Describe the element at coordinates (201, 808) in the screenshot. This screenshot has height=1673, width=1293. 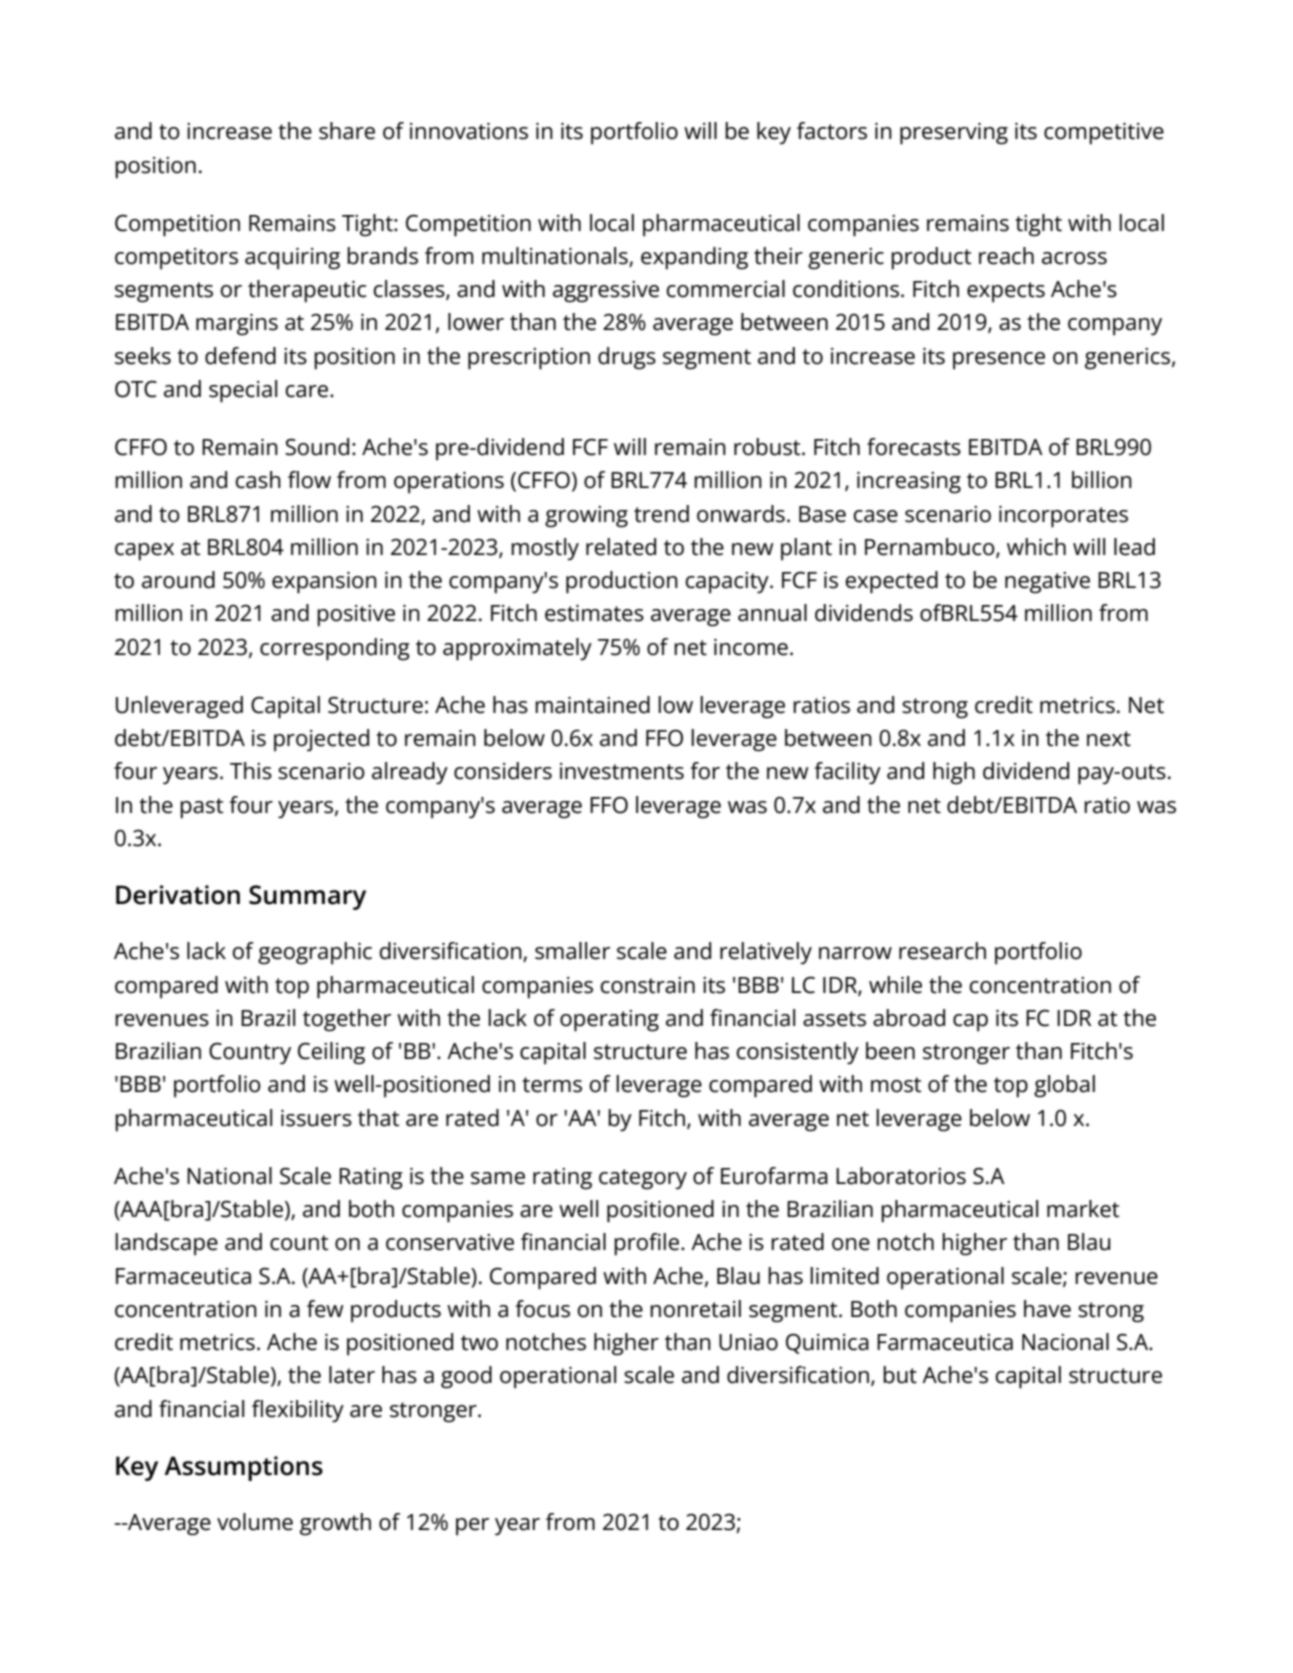
I see `past` at that location.
